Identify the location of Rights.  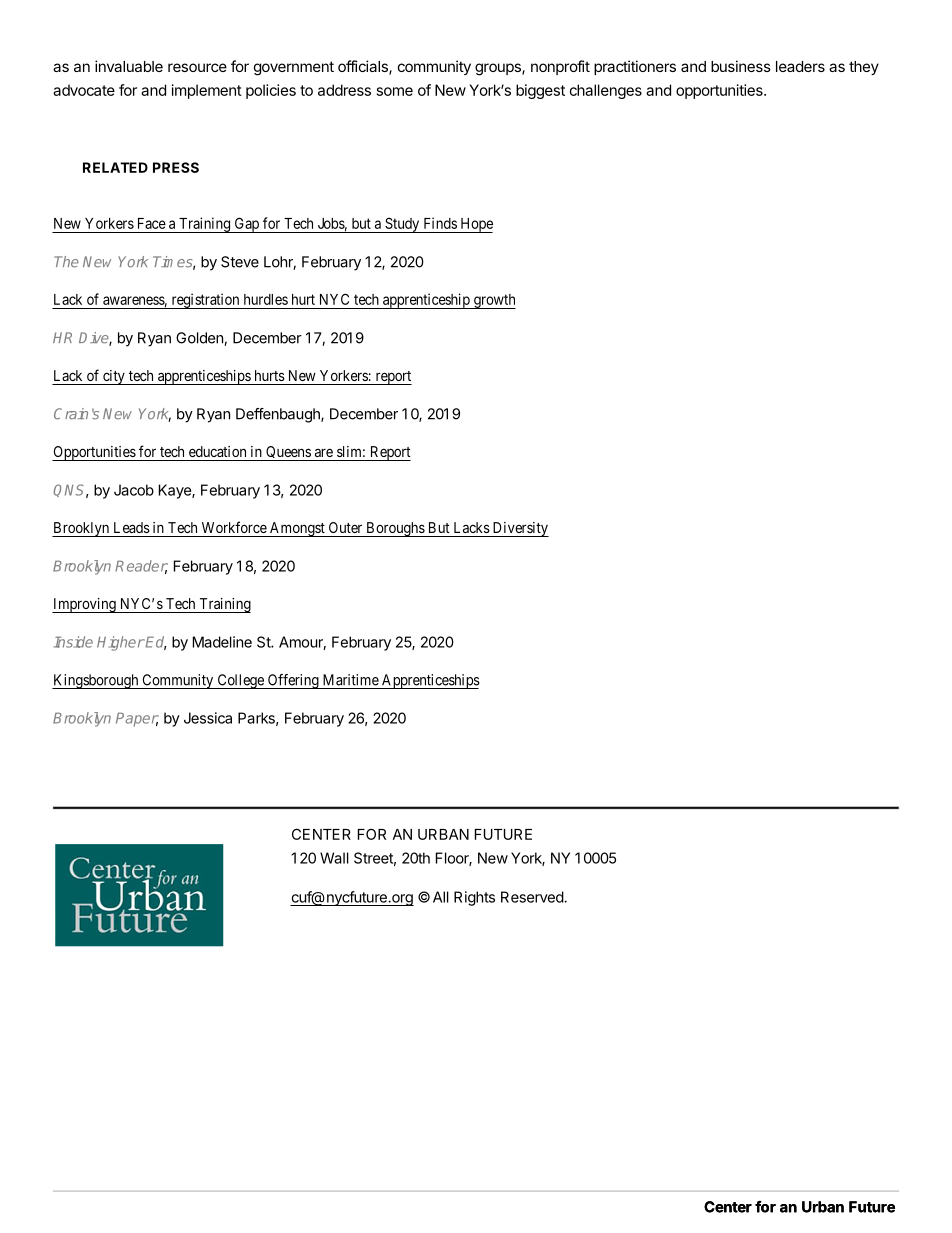
(474, 898).
